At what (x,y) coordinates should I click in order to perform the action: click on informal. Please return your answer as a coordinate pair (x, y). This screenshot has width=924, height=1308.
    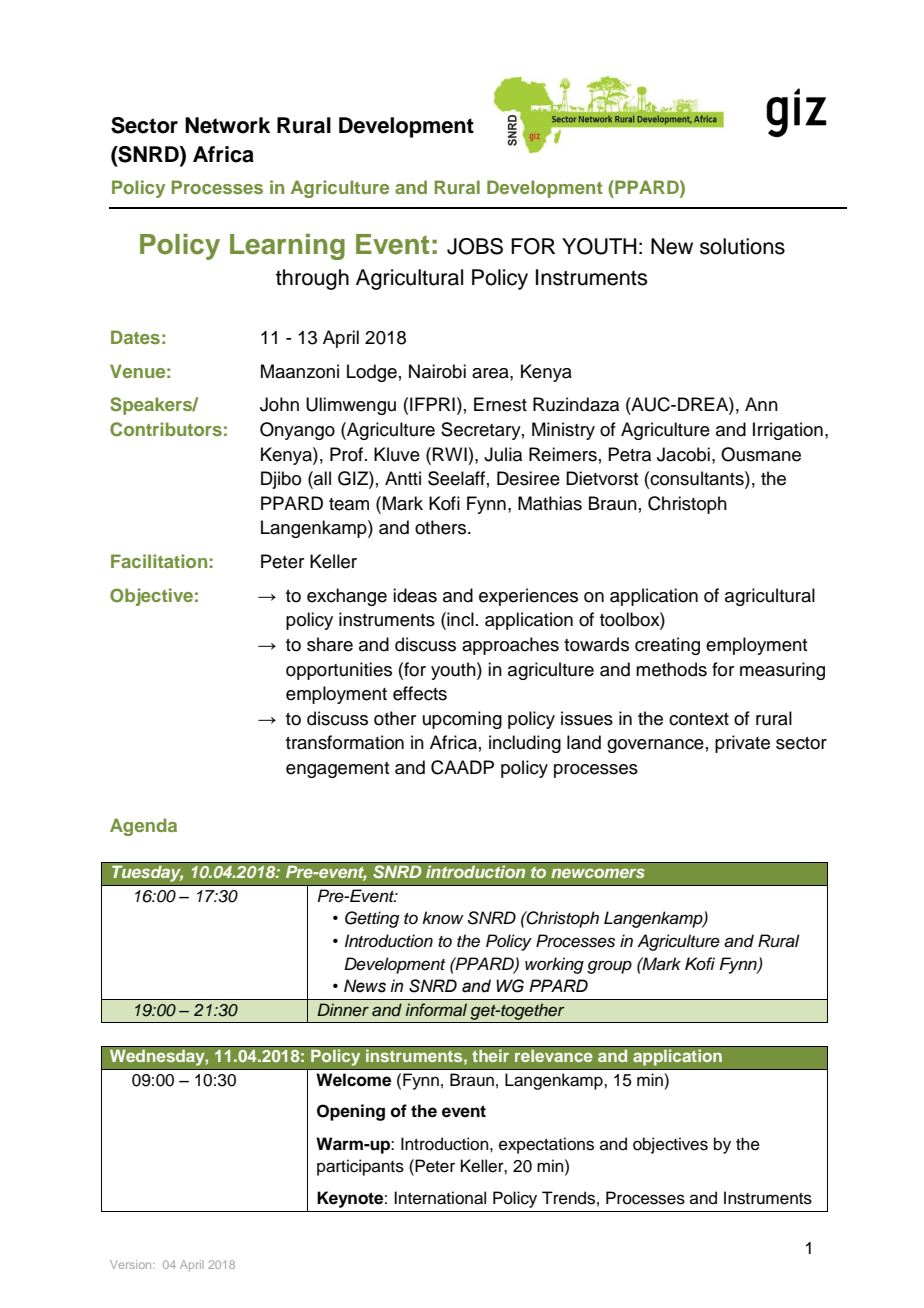
    Looking at the image, I should click on (436, 1009).
